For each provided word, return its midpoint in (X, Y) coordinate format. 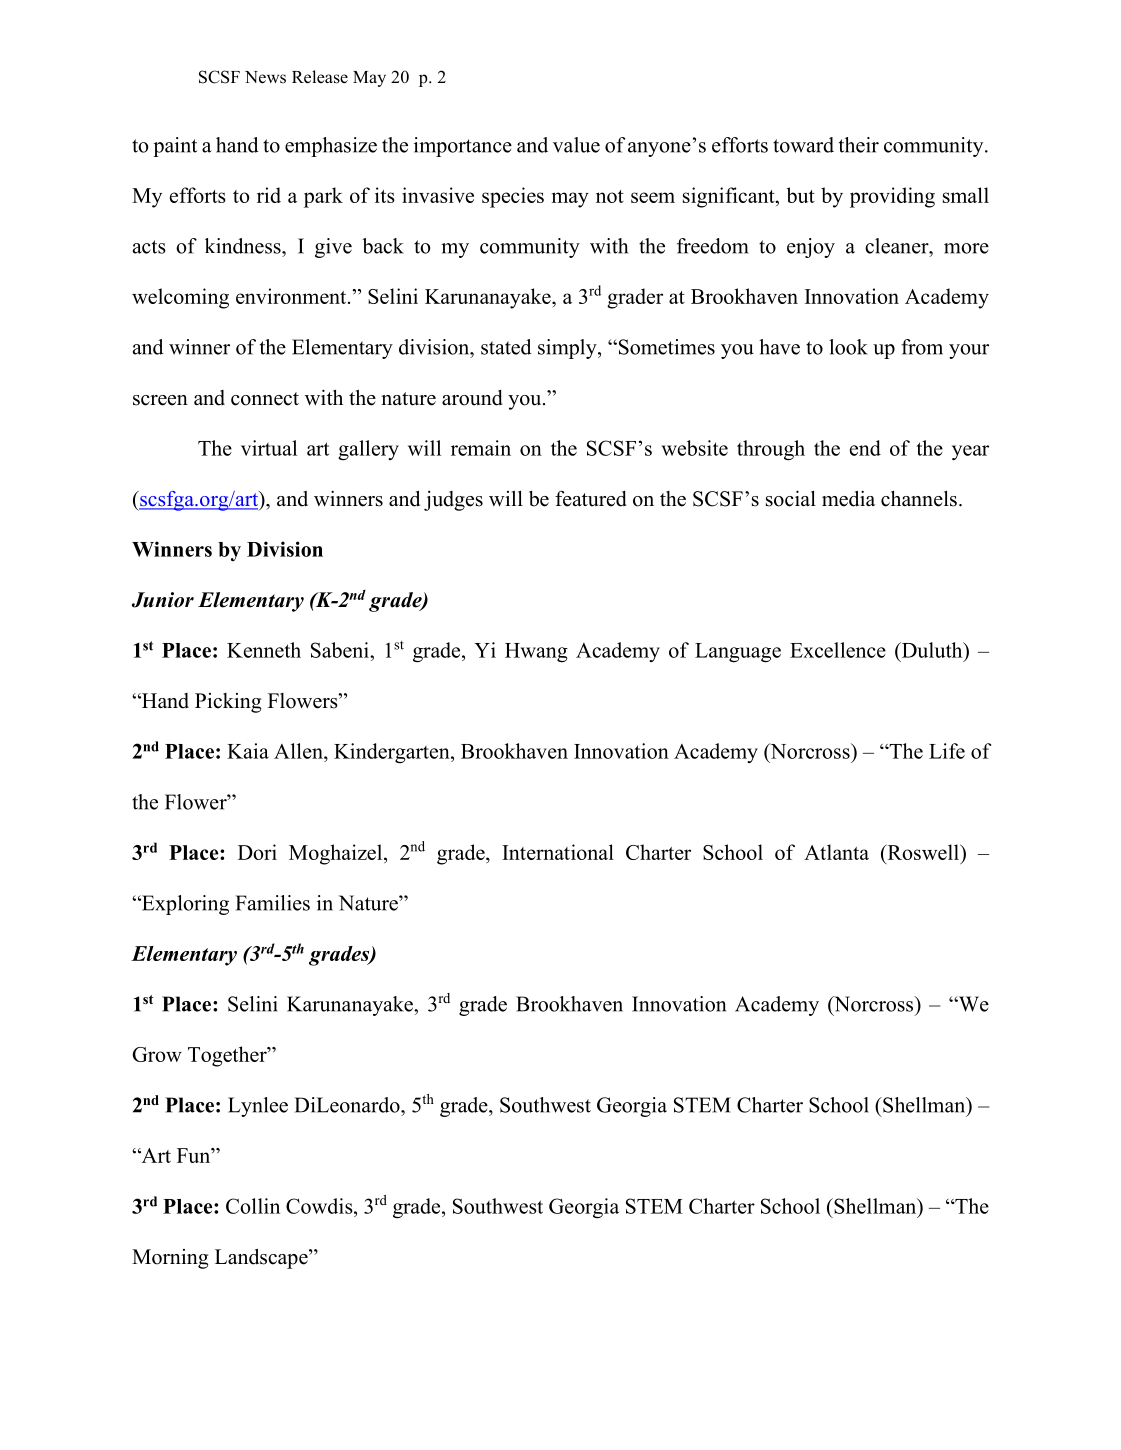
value (576, 145)
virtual (269, 448)
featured (591, 498)
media (848, 499)
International (558, 852)
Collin (253, 1206)
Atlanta (836, 852)
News (265, 77)
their (859, 145)
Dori (257, 852)
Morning (170, 1259)
